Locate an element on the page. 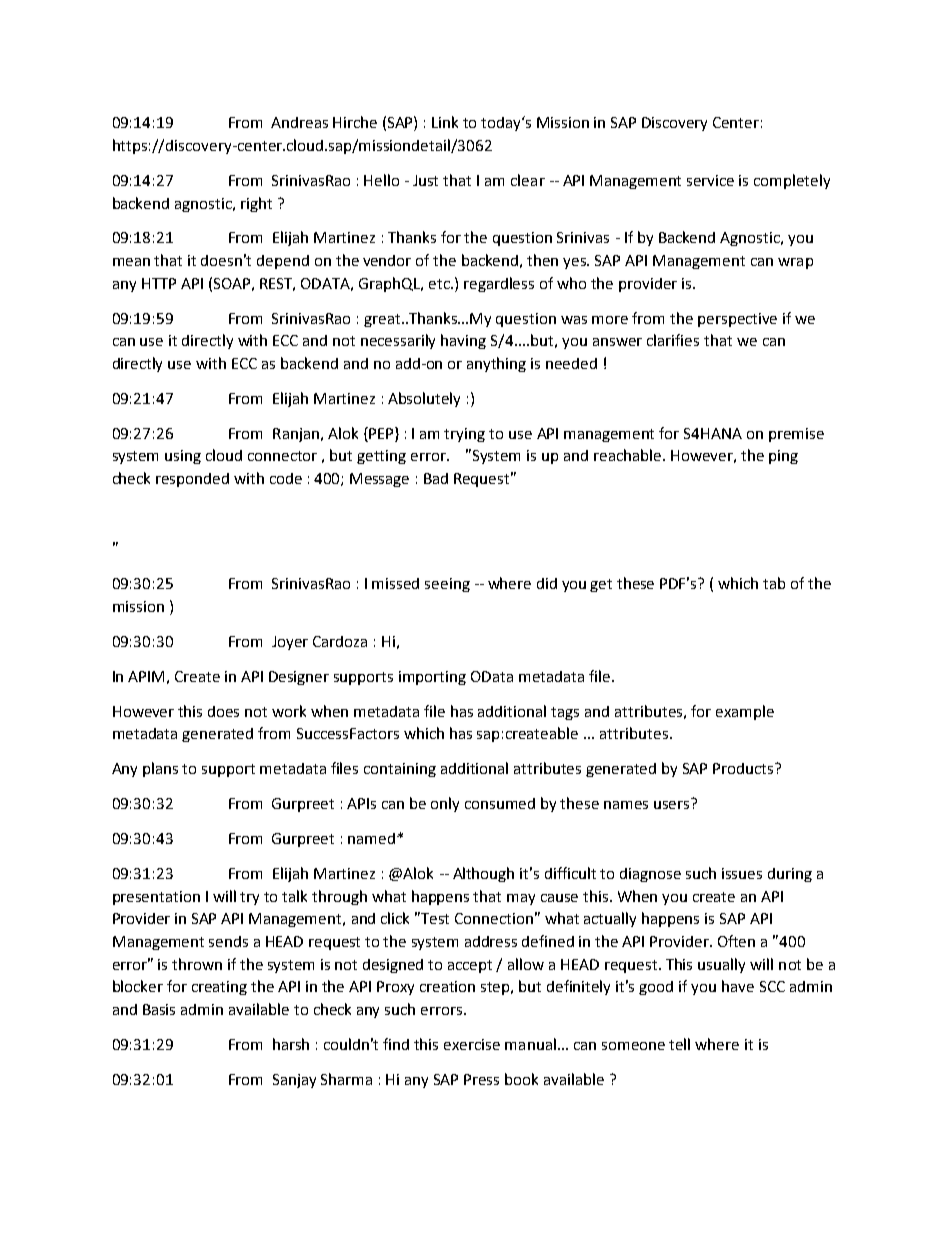 The width and height of the page is (952, 1233). right is located at coordinates (256, 204).
